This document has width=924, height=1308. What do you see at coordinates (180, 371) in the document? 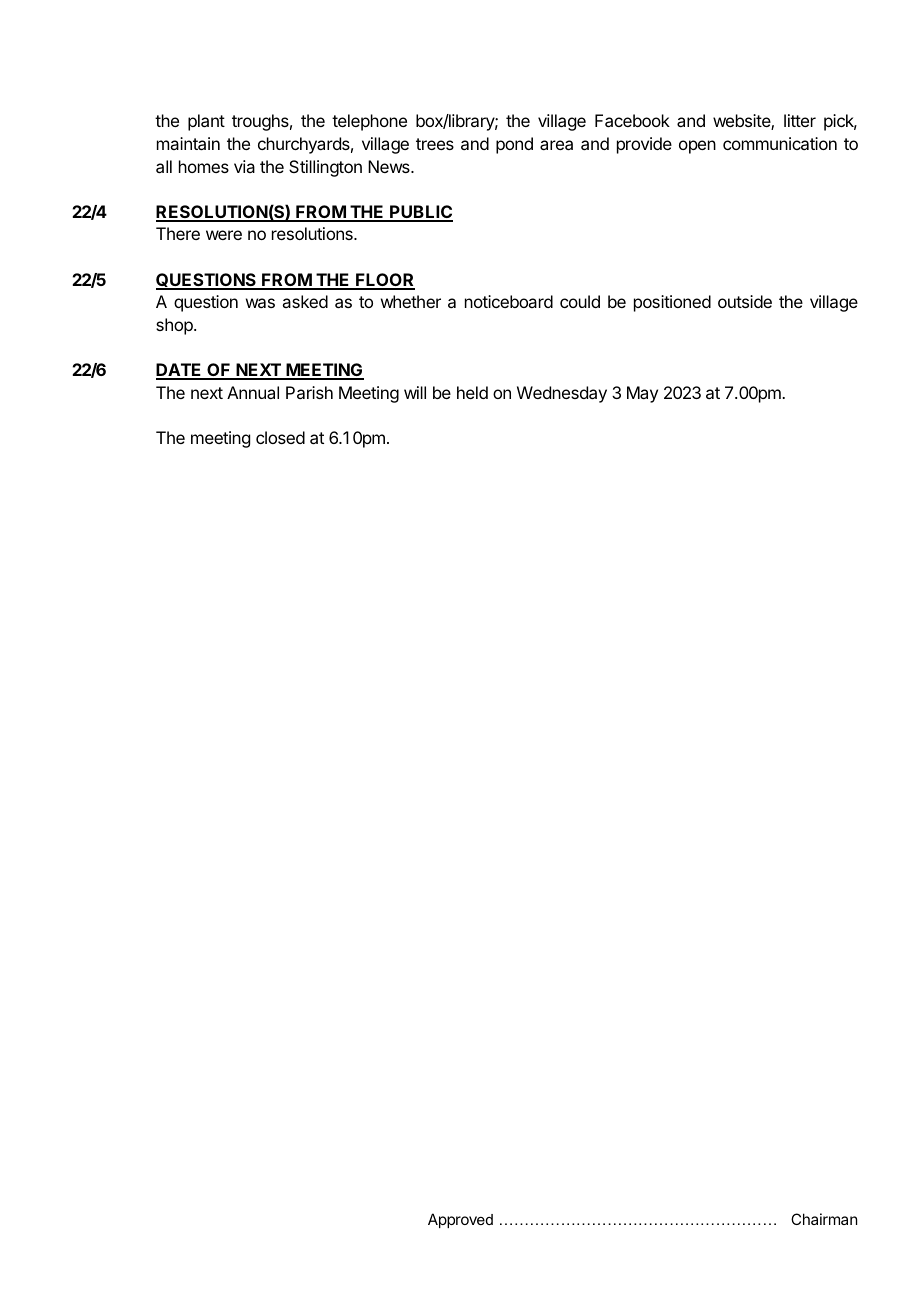
I see `DATE` at bounding box center [180, 371].
